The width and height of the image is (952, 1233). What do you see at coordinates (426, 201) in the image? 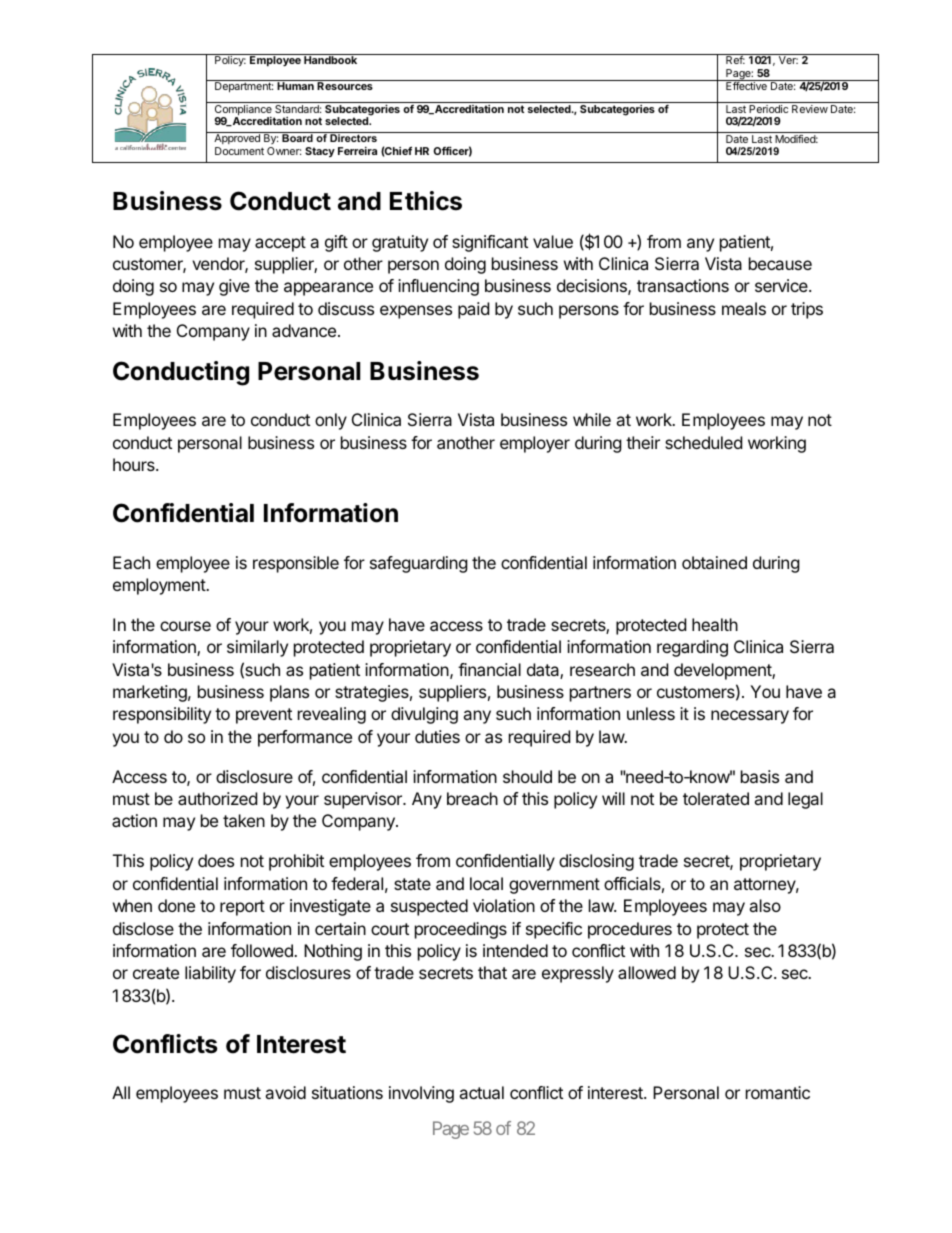
I see `Ethics` at bounding box center [426, 201].
